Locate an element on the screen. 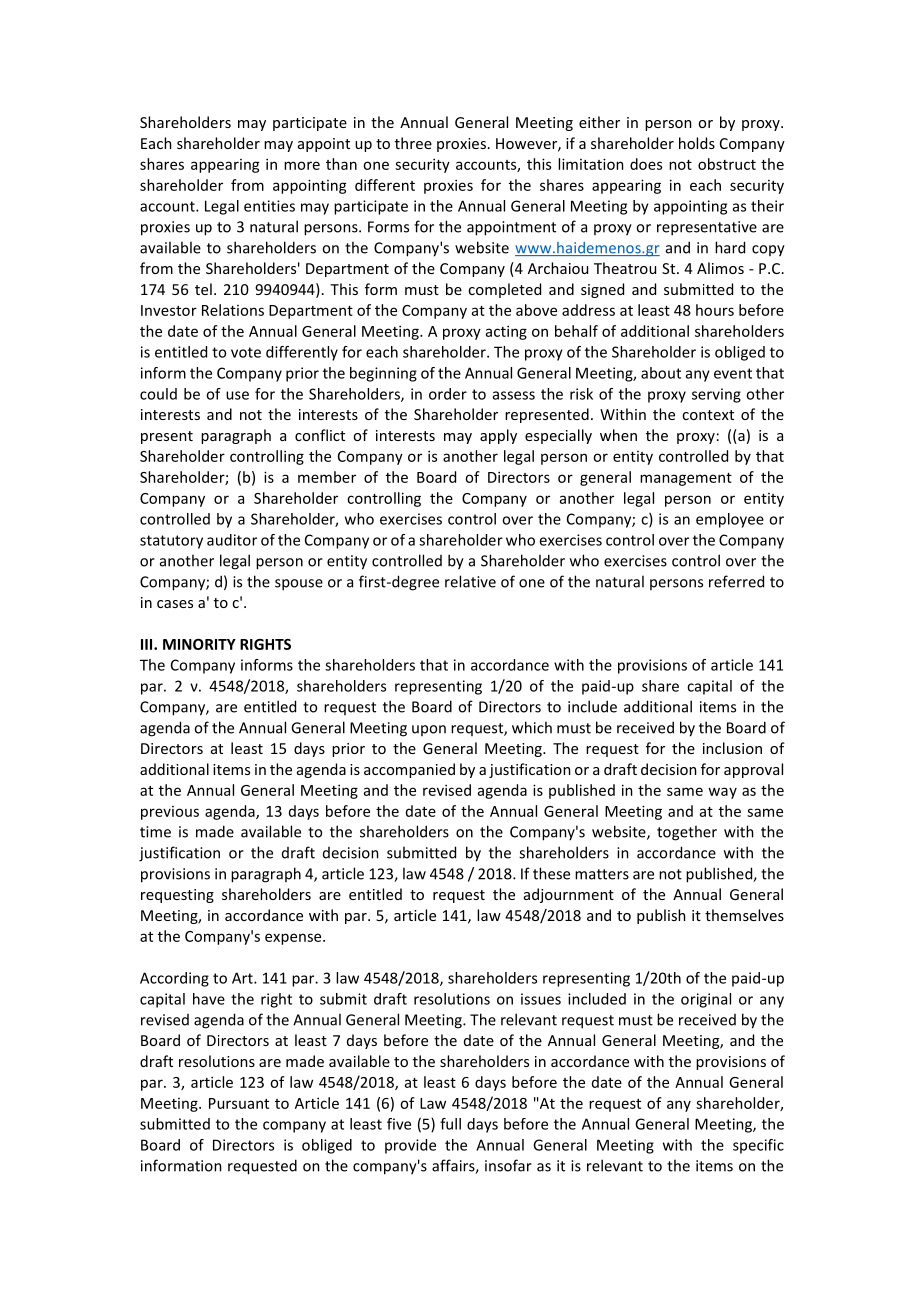 The image size is (924, 1308). relative is located at coordinates (470, 581).
